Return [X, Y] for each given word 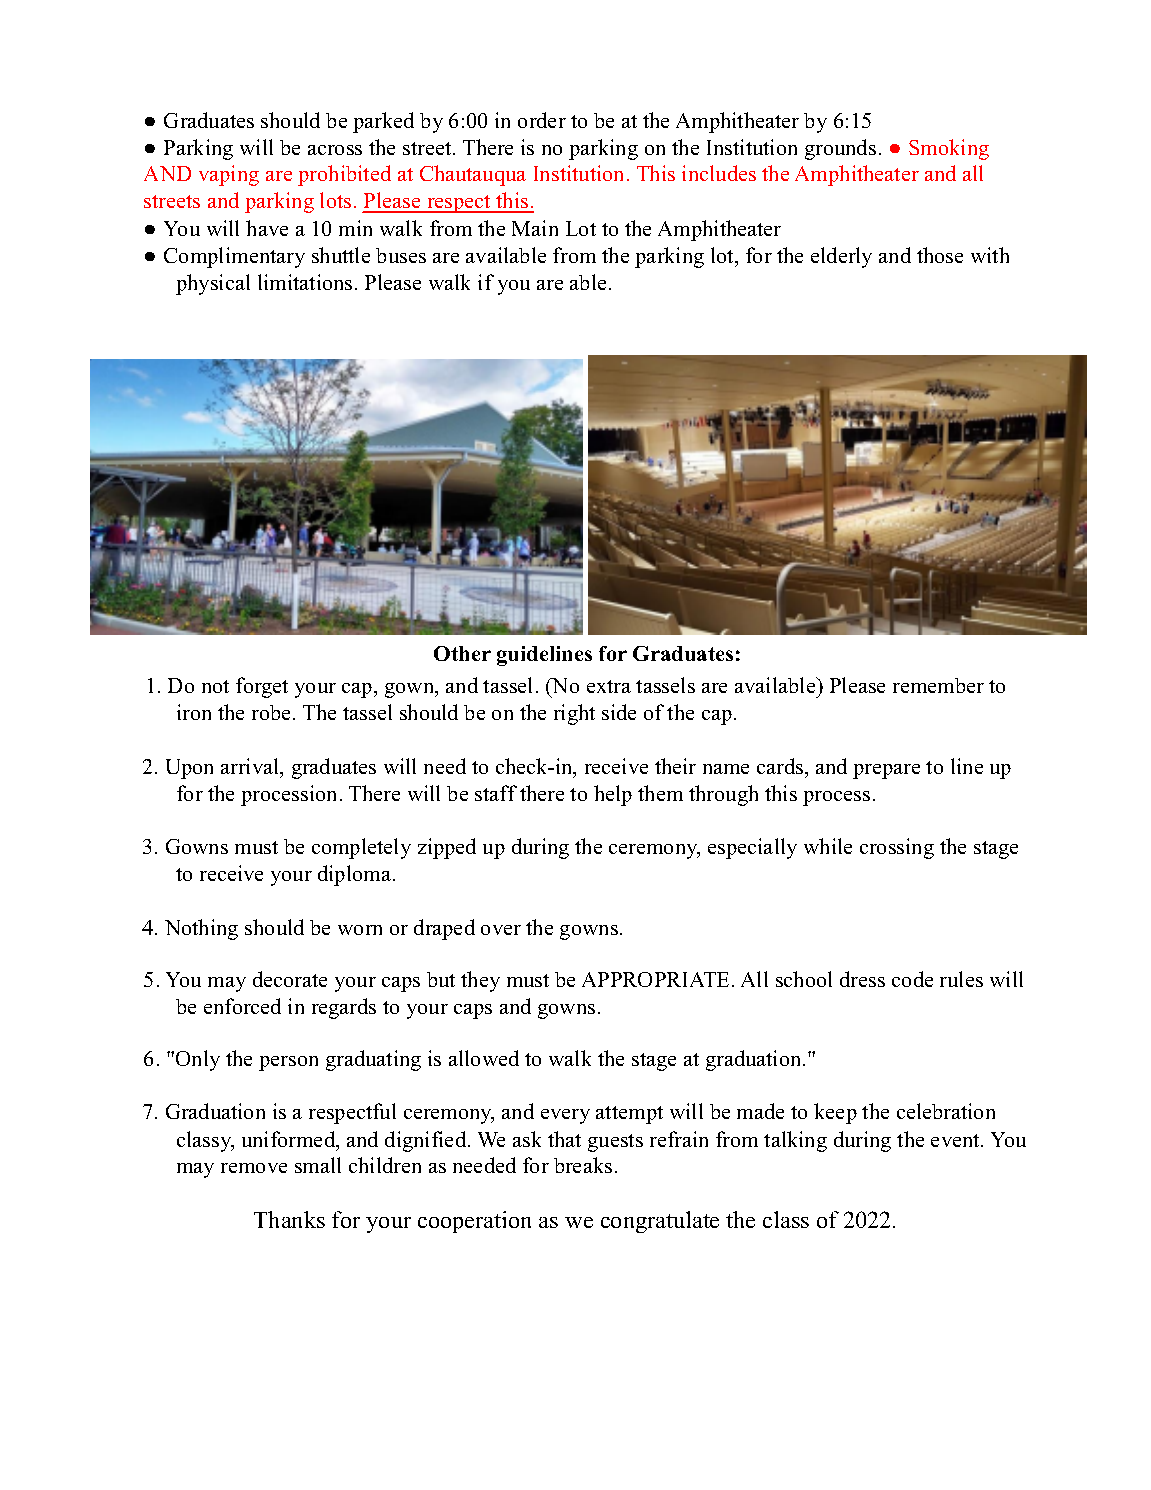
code [912, 979]
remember [938, 685]
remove [254, 1168]
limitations [305, 282]
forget [262, 687]
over [501, 930]
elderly [841, 257]
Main [535, 228]
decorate [290, 979]
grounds [840, 149]
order [542, 120]
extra [609, 686]
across [335, 150]
